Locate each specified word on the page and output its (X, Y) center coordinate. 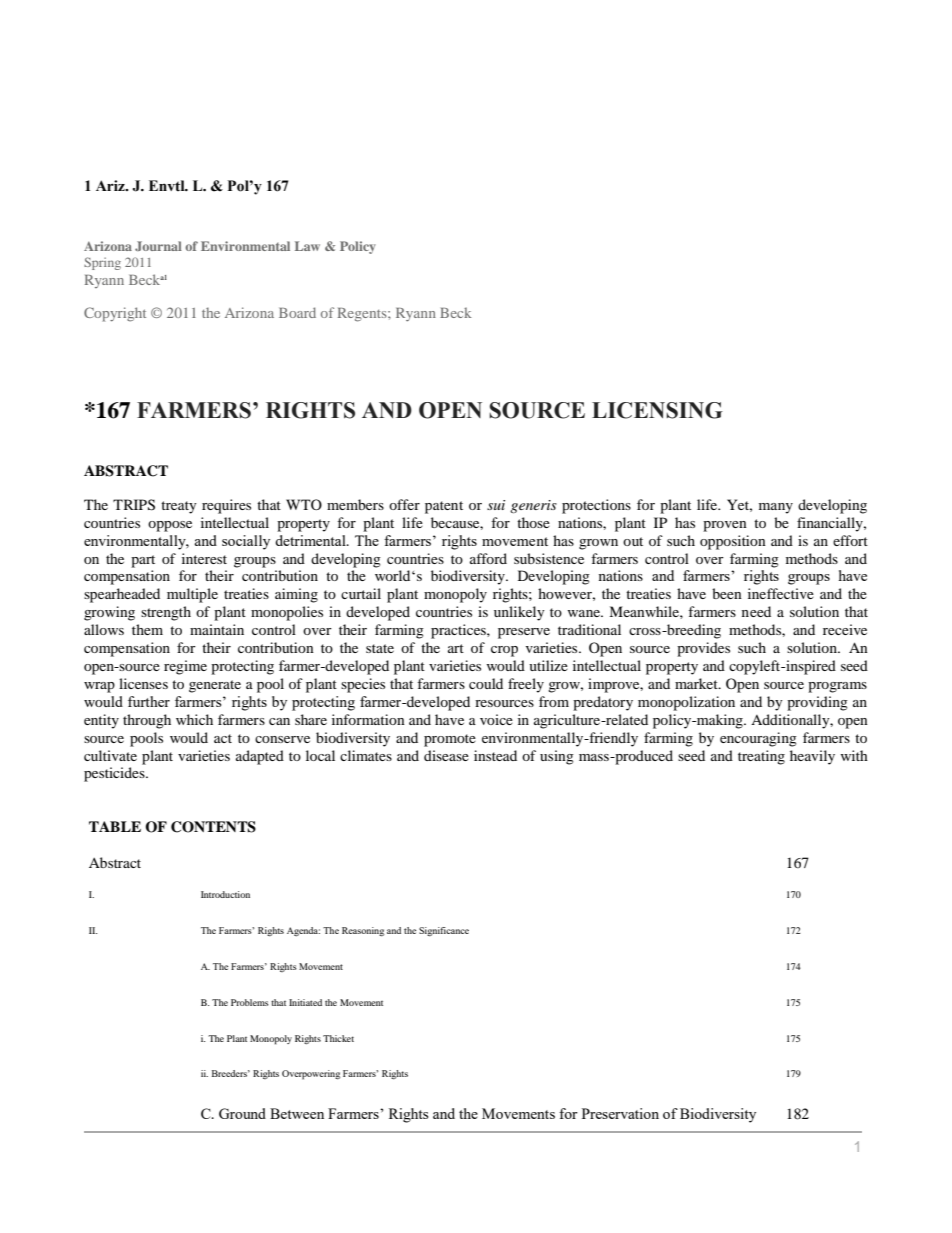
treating (761, 757)
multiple (192, 595)
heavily (812, 757)
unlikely (519, 613)
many (776, 508)
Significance (444, 931)
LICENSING (657, 410)
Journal (158, 246)
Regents (363, 315)
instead (495, 755)
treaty (179, 507)
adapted (260, 757)
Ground (242, 1113)
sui (496, 505)
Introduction (225, 894)
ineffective (781, 593)
